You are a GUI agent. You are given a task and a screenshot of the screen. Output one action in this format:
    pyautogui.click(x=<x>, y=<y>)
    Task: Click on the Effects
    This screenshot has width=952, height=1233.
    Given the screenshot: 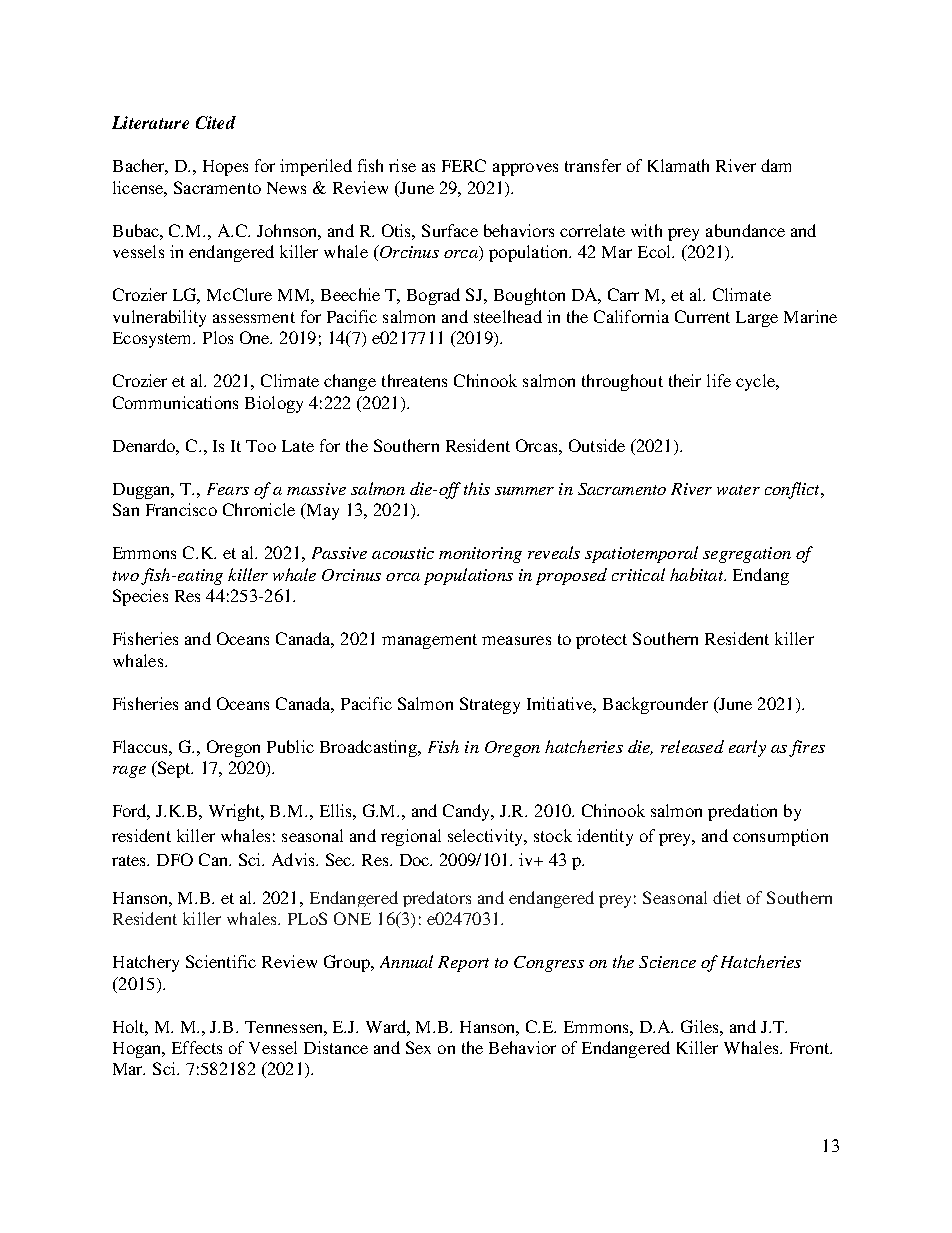 What is the action you would take?
    pyautogui.click(x=197, y=1047)
